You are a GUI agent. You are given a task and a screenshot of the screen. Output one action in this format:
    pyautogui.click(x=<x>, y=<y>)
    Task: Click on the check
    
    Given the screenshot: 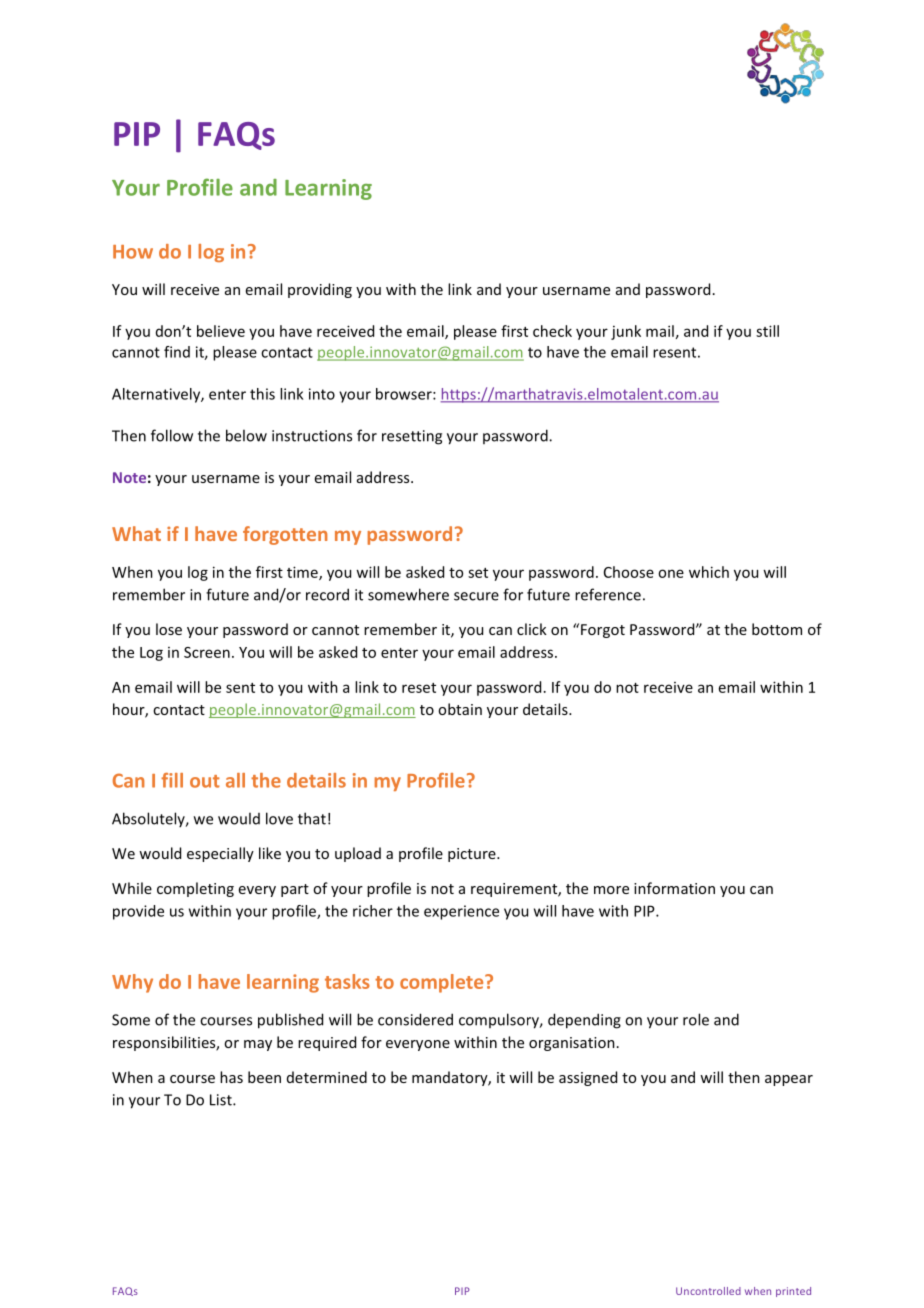 What is the action you would take?
    pyautogui.click(x=552, y=331)
